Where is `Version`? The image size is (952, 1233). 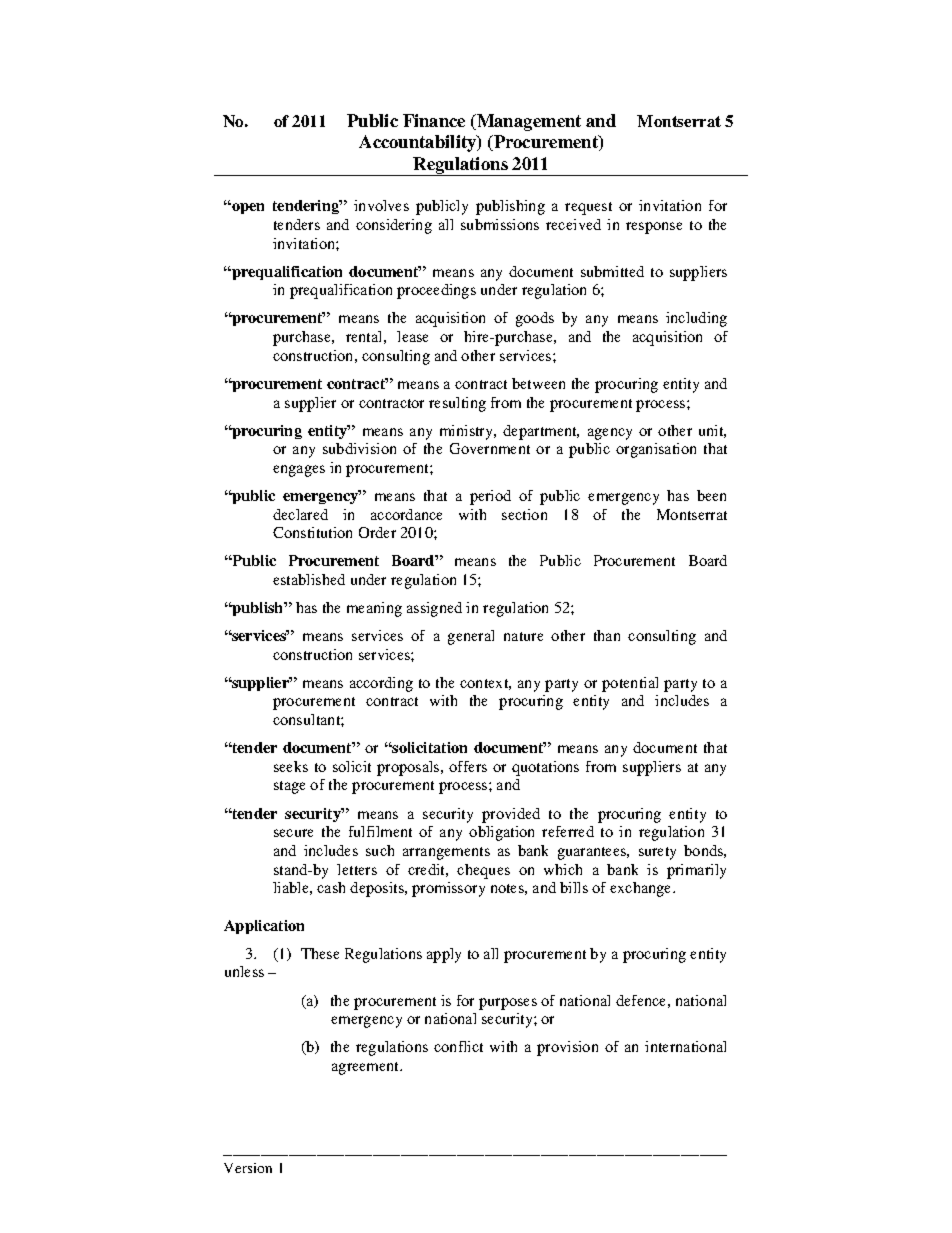 Version is located at coordinates (248, 1168).
